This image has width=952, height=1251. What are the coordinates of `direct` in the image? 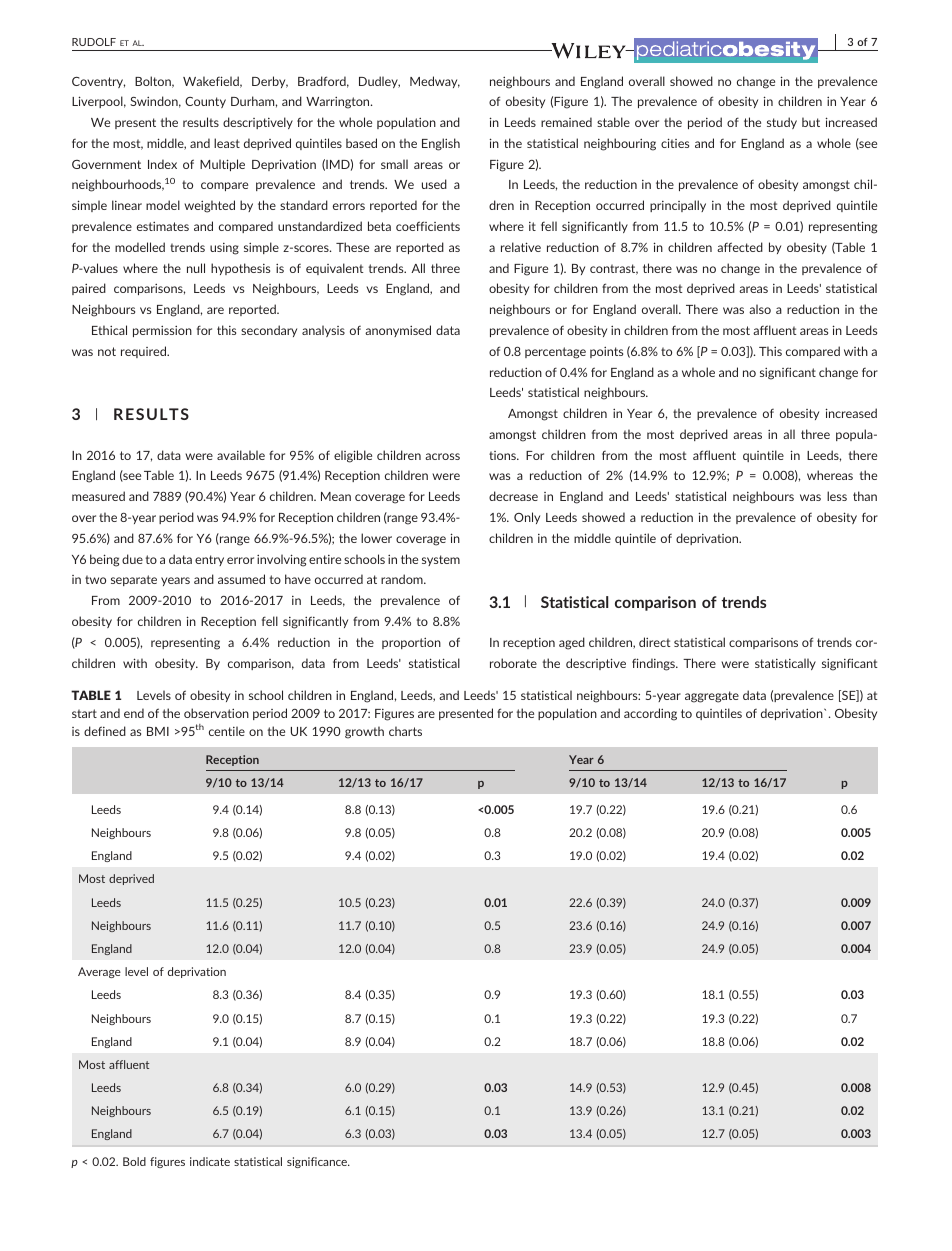 It's located at (654, 642).
